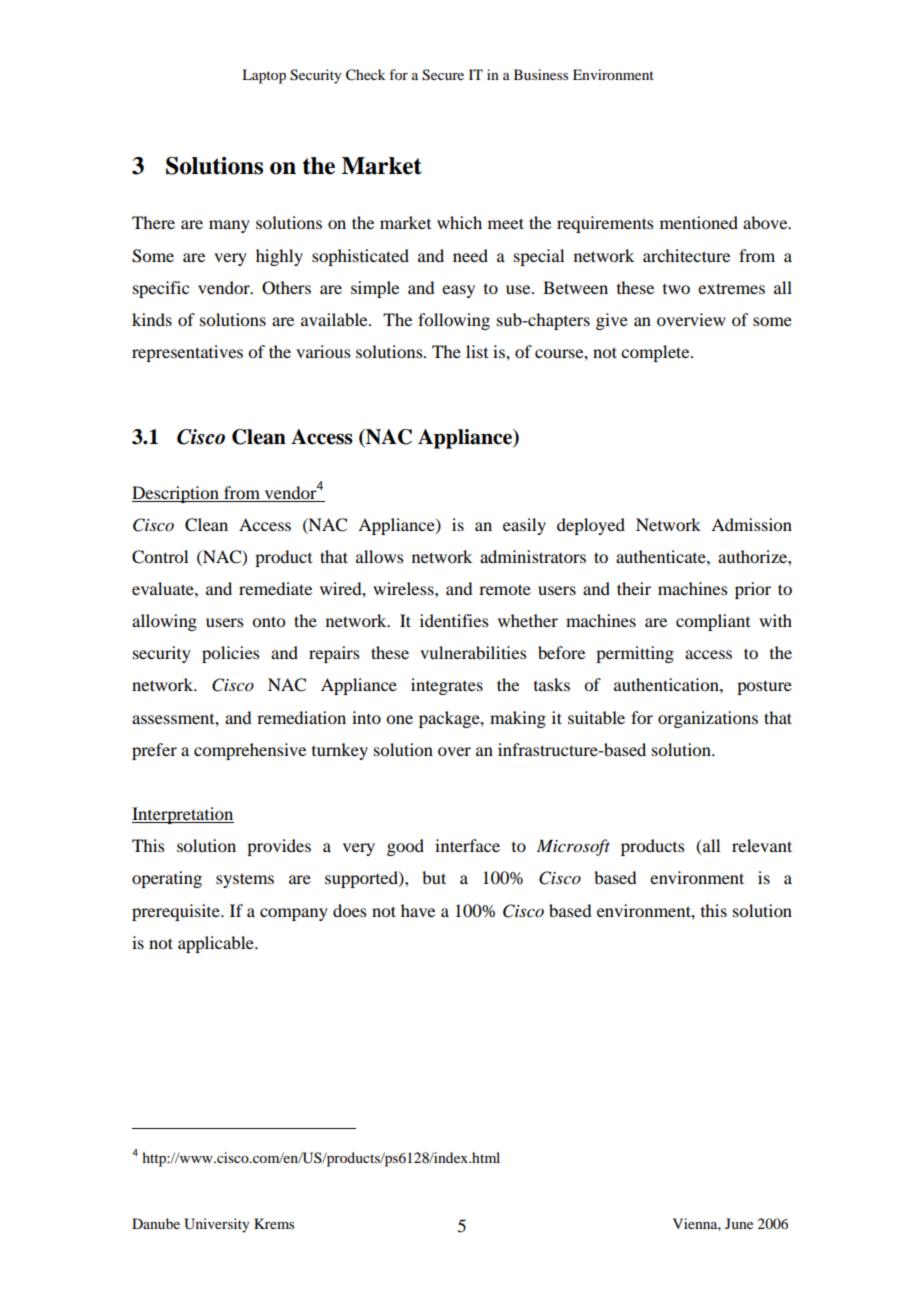 This image has width=924, height=1308. I want to click on easily, so click(524, 526).
